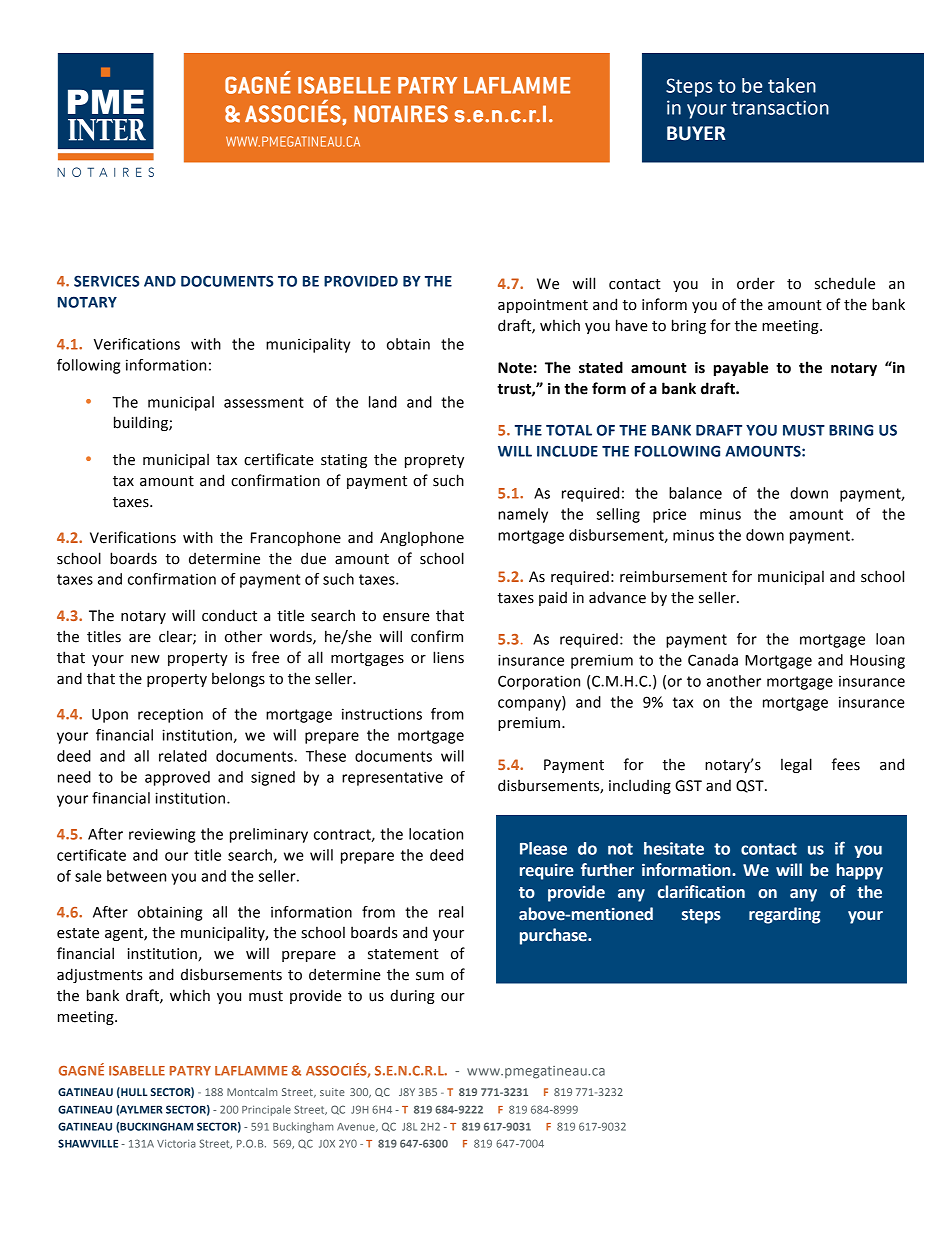 This screenshot has height=1233, width=952. Describe the element at coordinates (448, 657) in the screenshot. I see `liens` at that location.
